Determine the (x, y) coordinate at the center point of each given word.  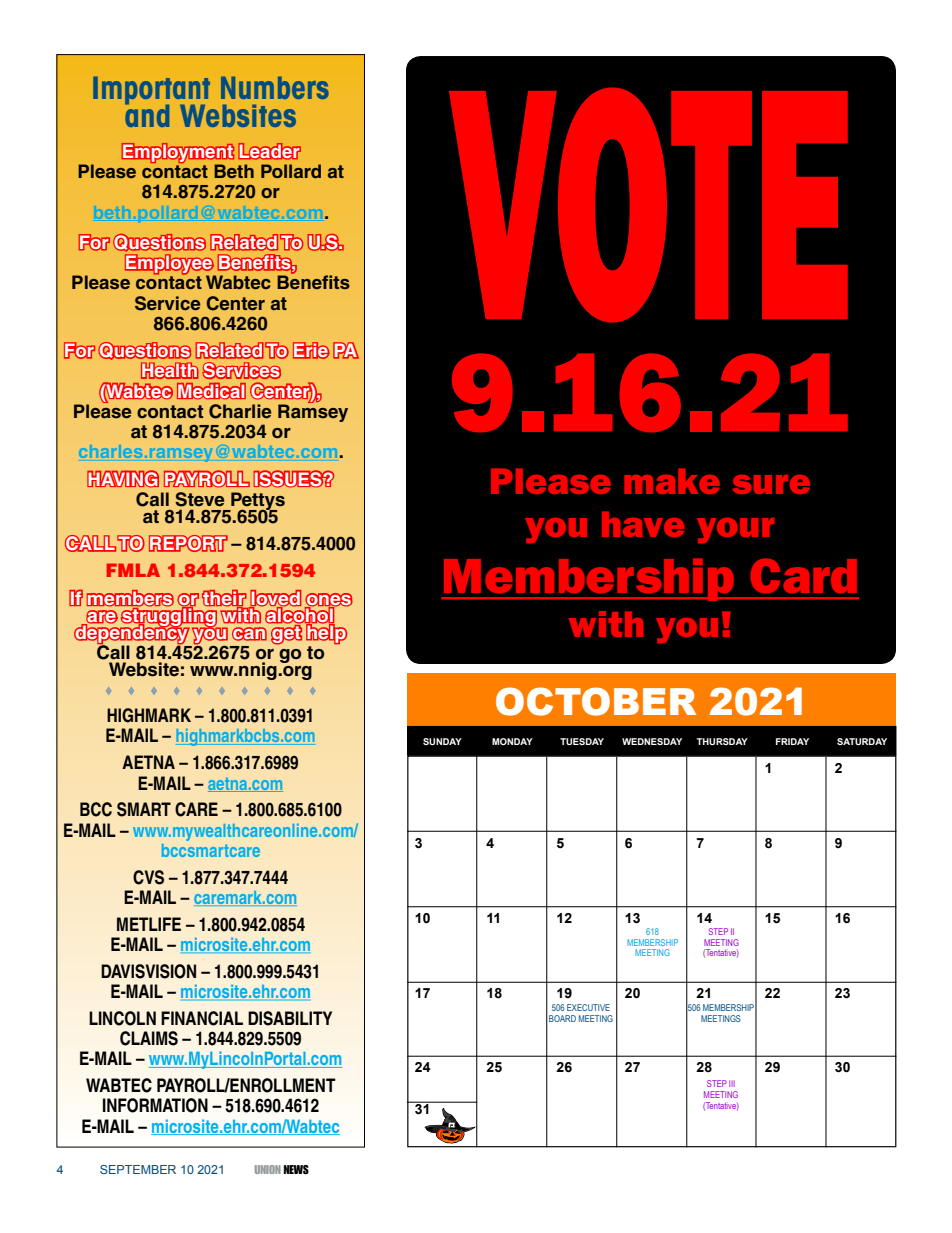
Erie (311, 350)
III (732, 1083)
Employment (178, 153)
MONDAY (512, 741)
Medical (211, 390)
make (672, 481)
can (249, 634)
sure (771, 484)
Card (804, 575)
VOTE (648, 205)
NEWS (296, 1169)
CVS (148, 877)
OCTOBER (596, 701)
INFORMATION (155, 1105)
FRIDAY (792, 741)
